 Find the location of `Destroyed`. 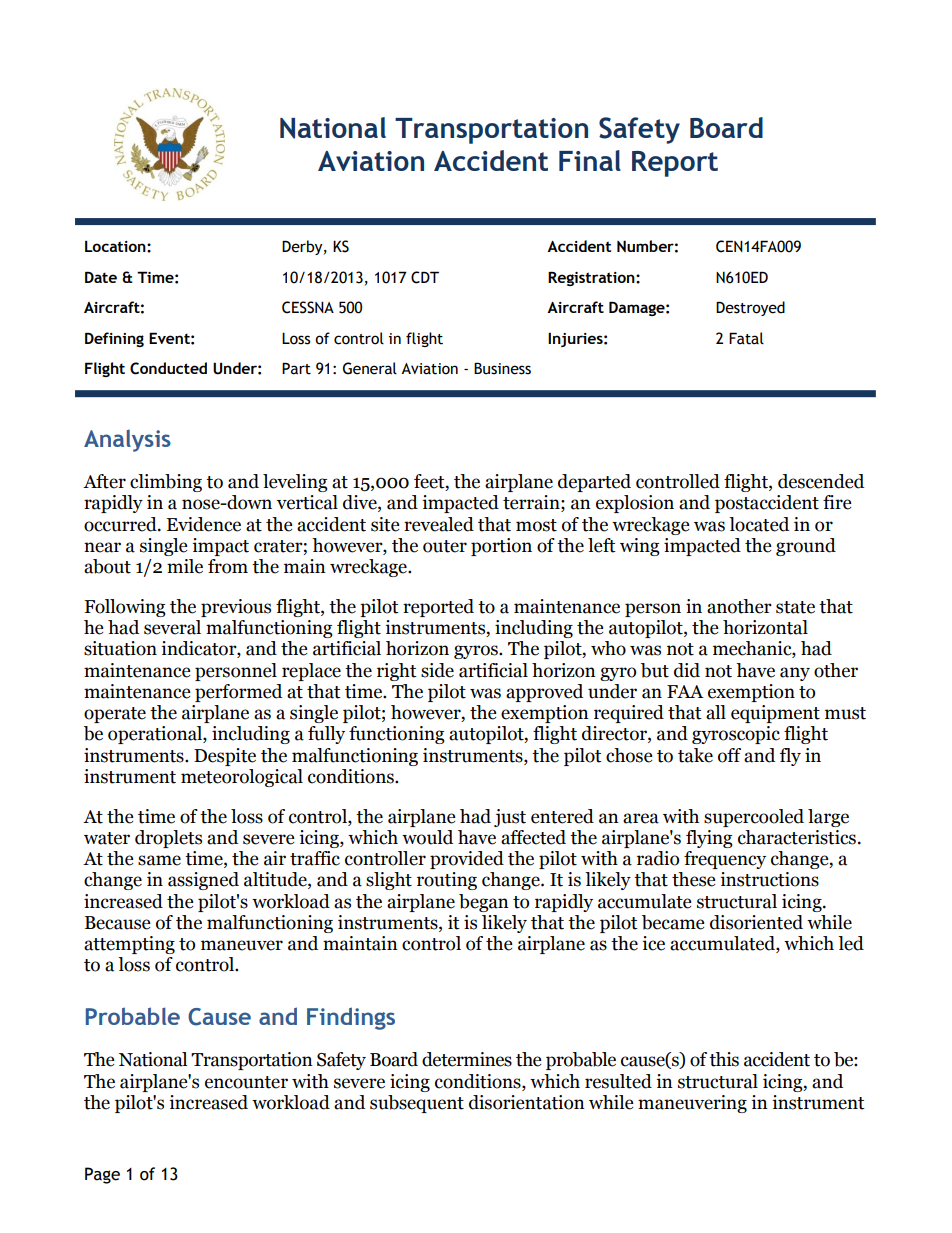

Destroyed is located at coordinates (750, 308).
